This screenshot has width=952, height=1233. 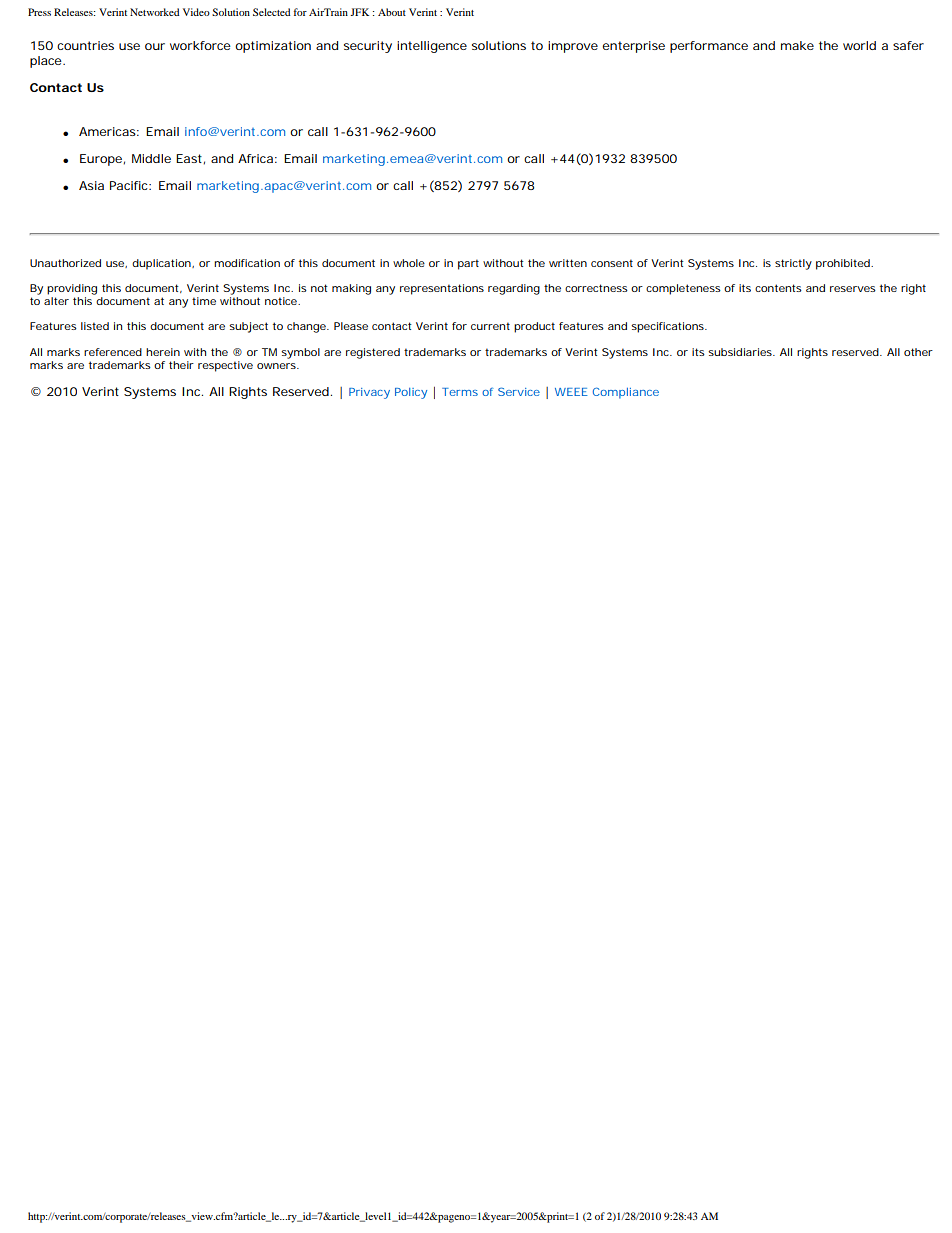 What do you see at coordinates (859, 45) in the screenshot?
I see `world` at bounding box center [859, 45].
